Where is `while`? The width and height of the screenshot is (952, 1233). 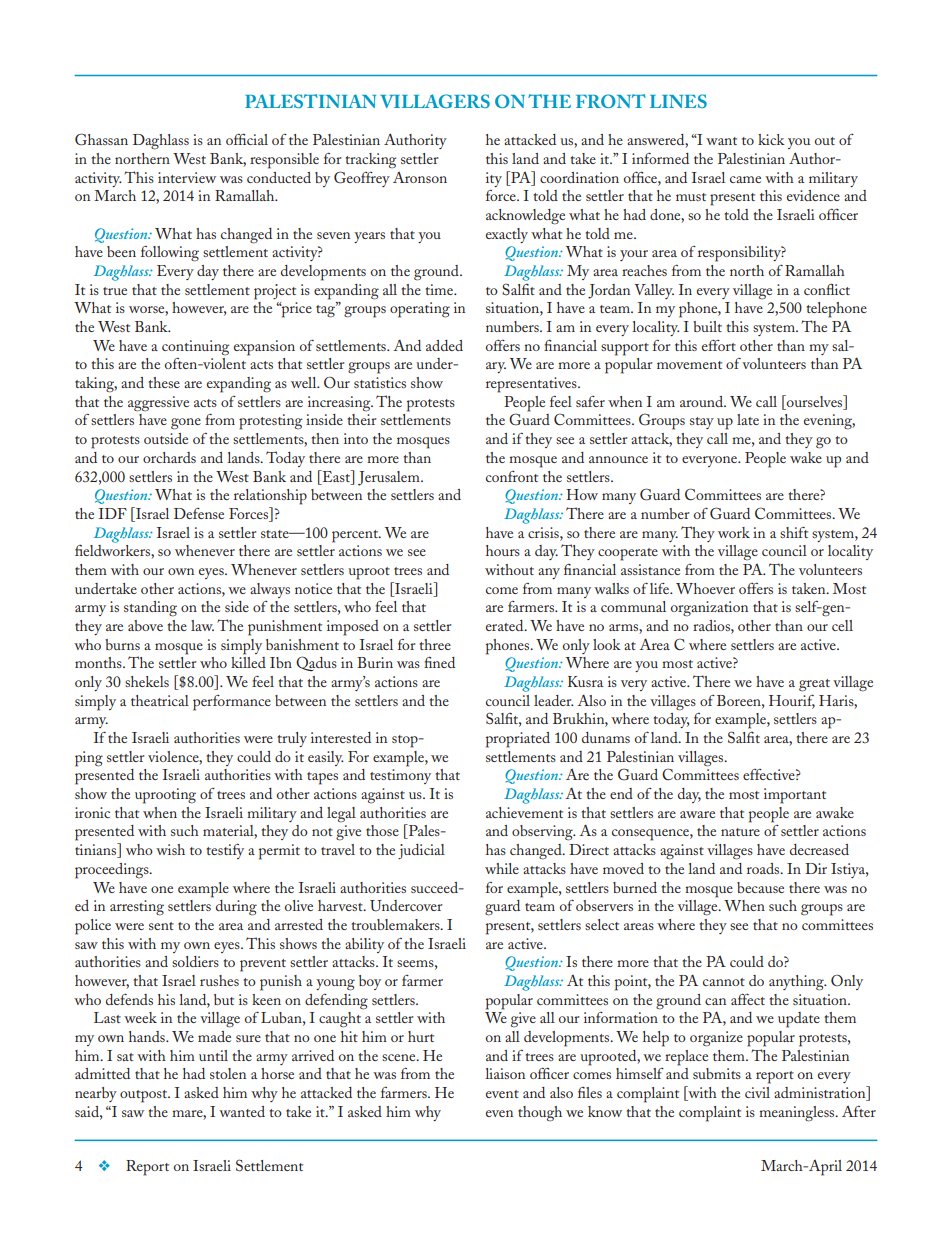 while is located at coordinates (502, 868).
